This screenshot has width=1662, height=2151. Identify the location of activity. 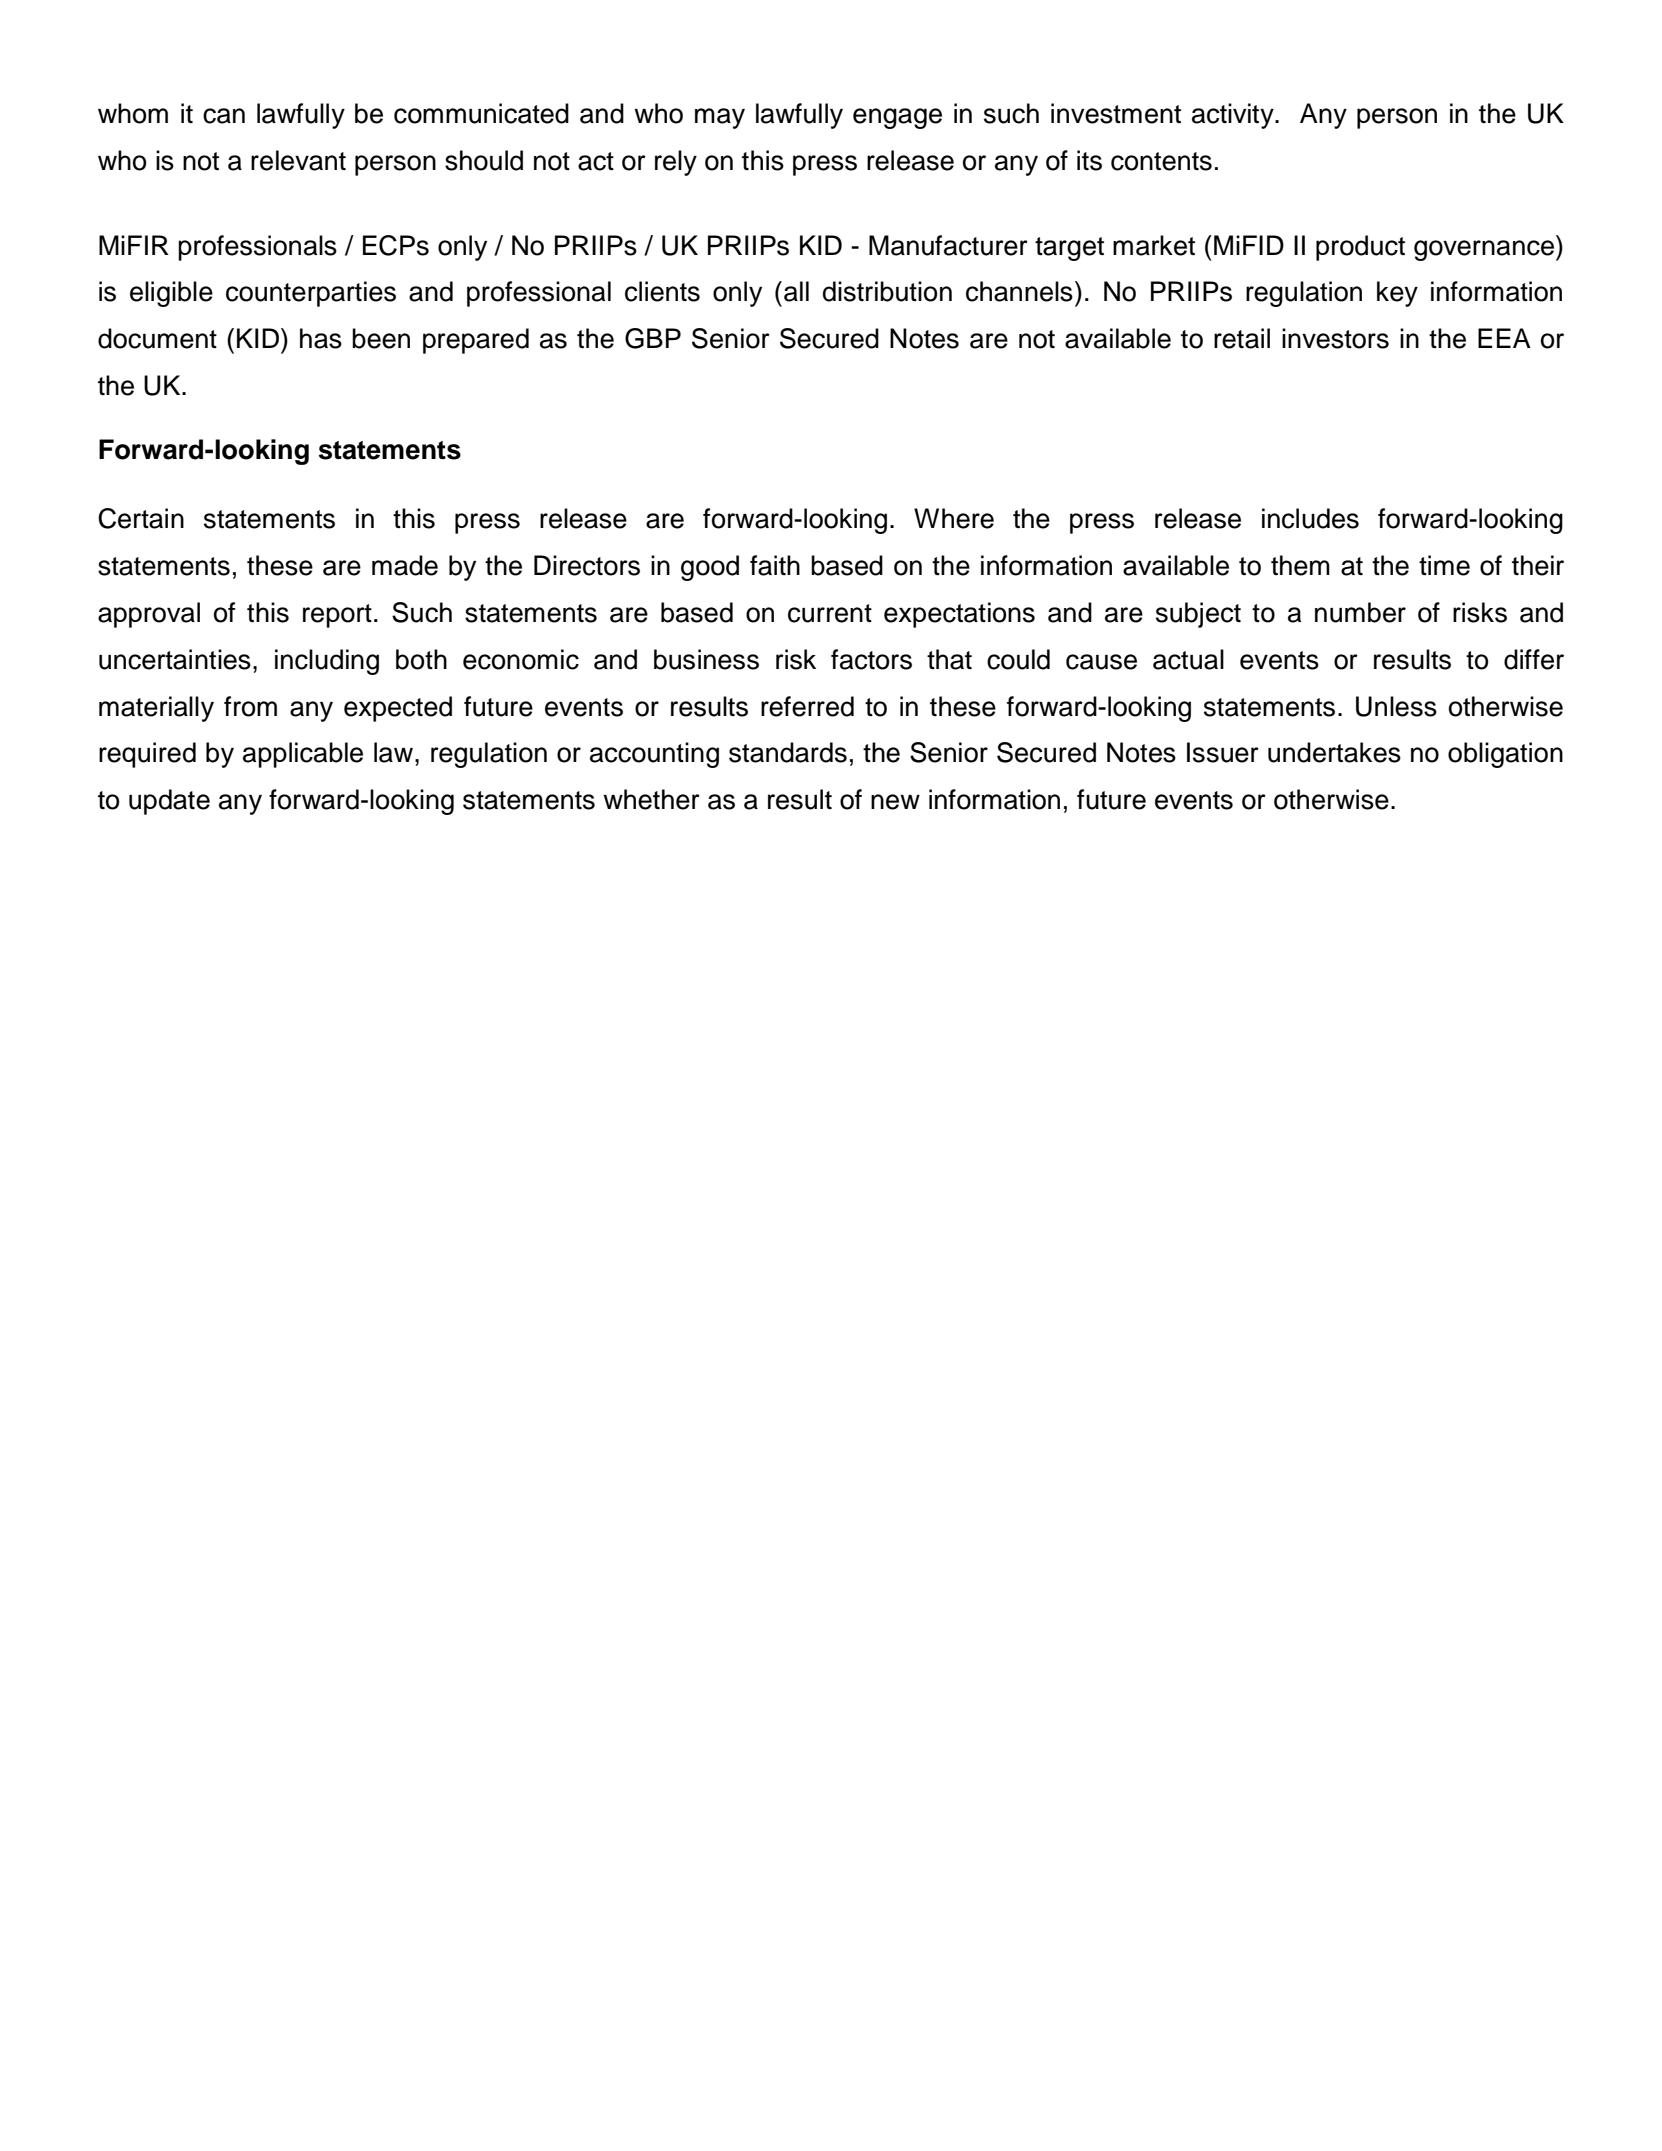
(1234, 116).
